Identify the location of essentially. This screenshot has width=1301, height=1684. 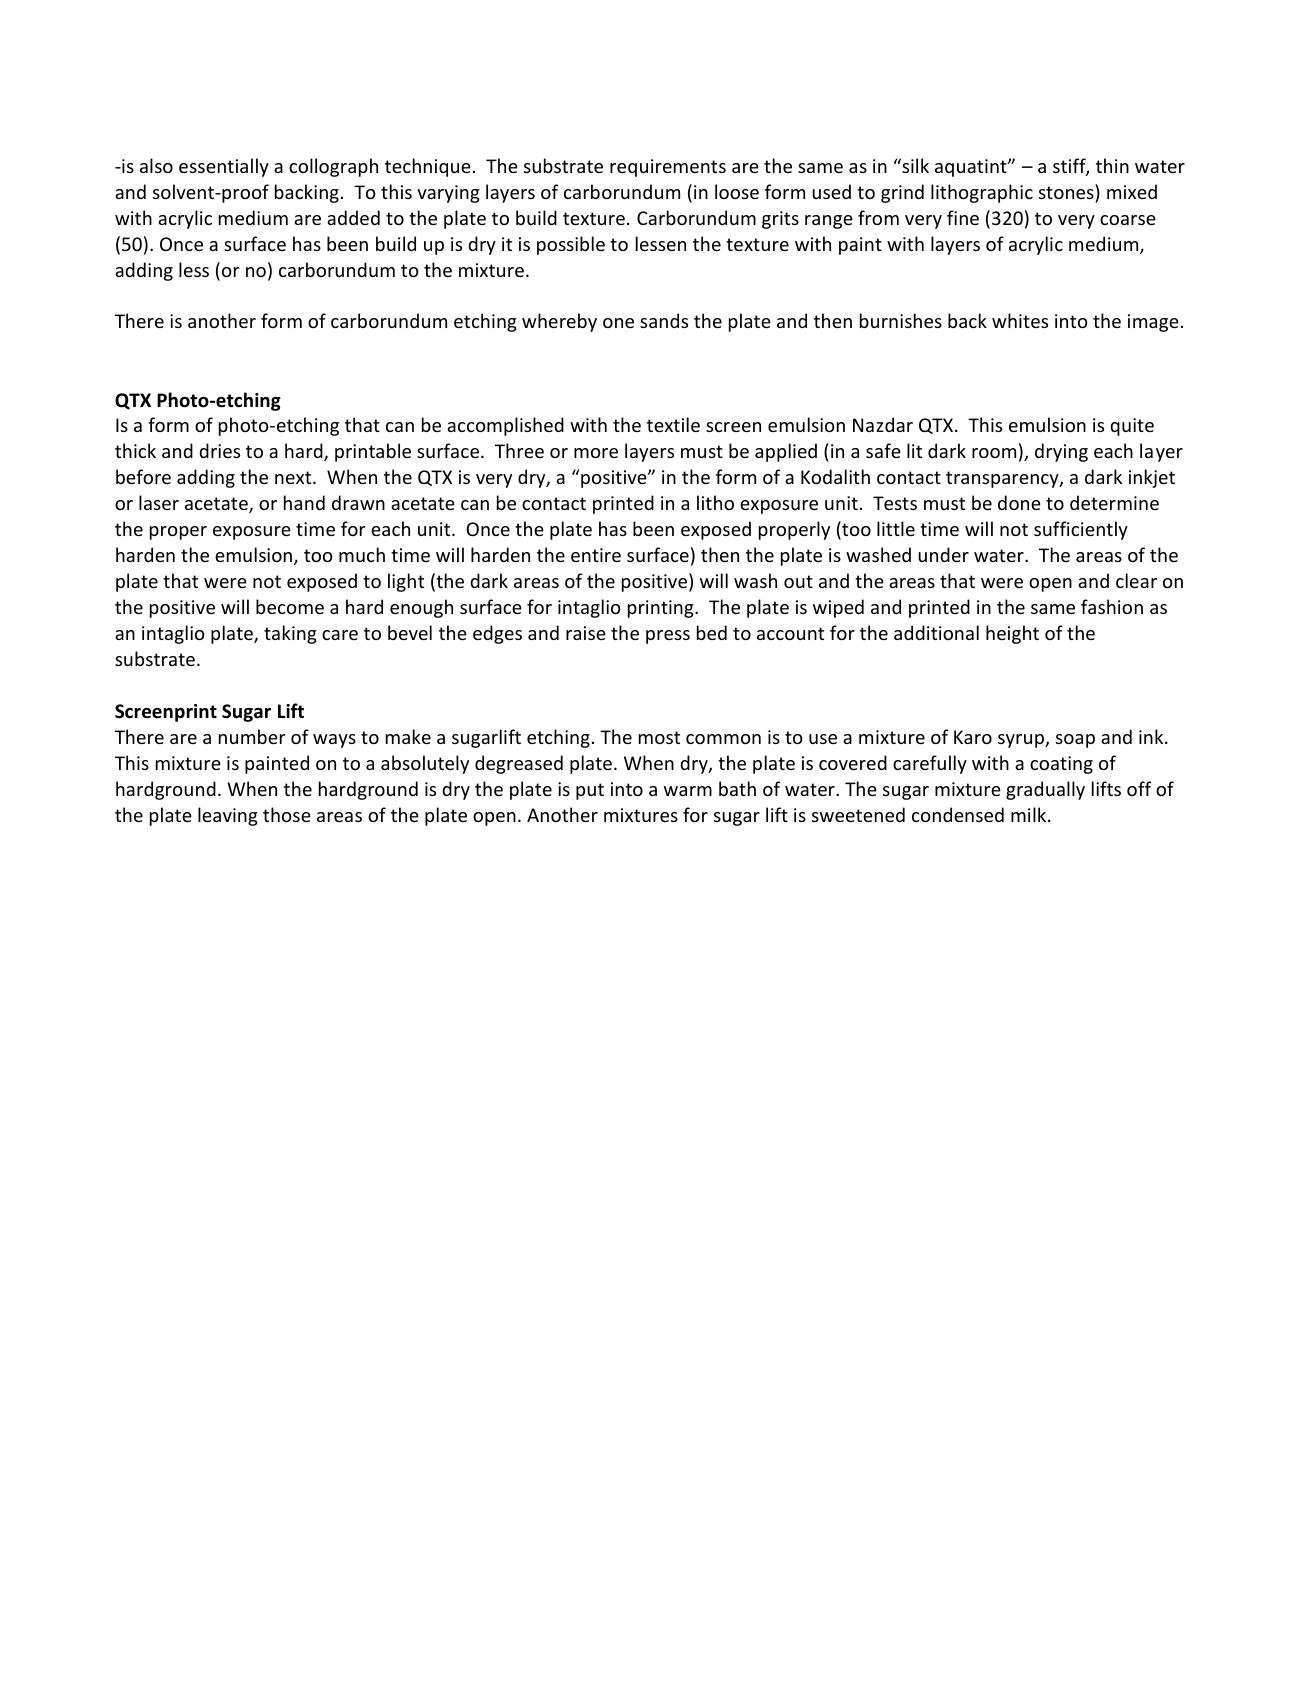
(224, 167).
